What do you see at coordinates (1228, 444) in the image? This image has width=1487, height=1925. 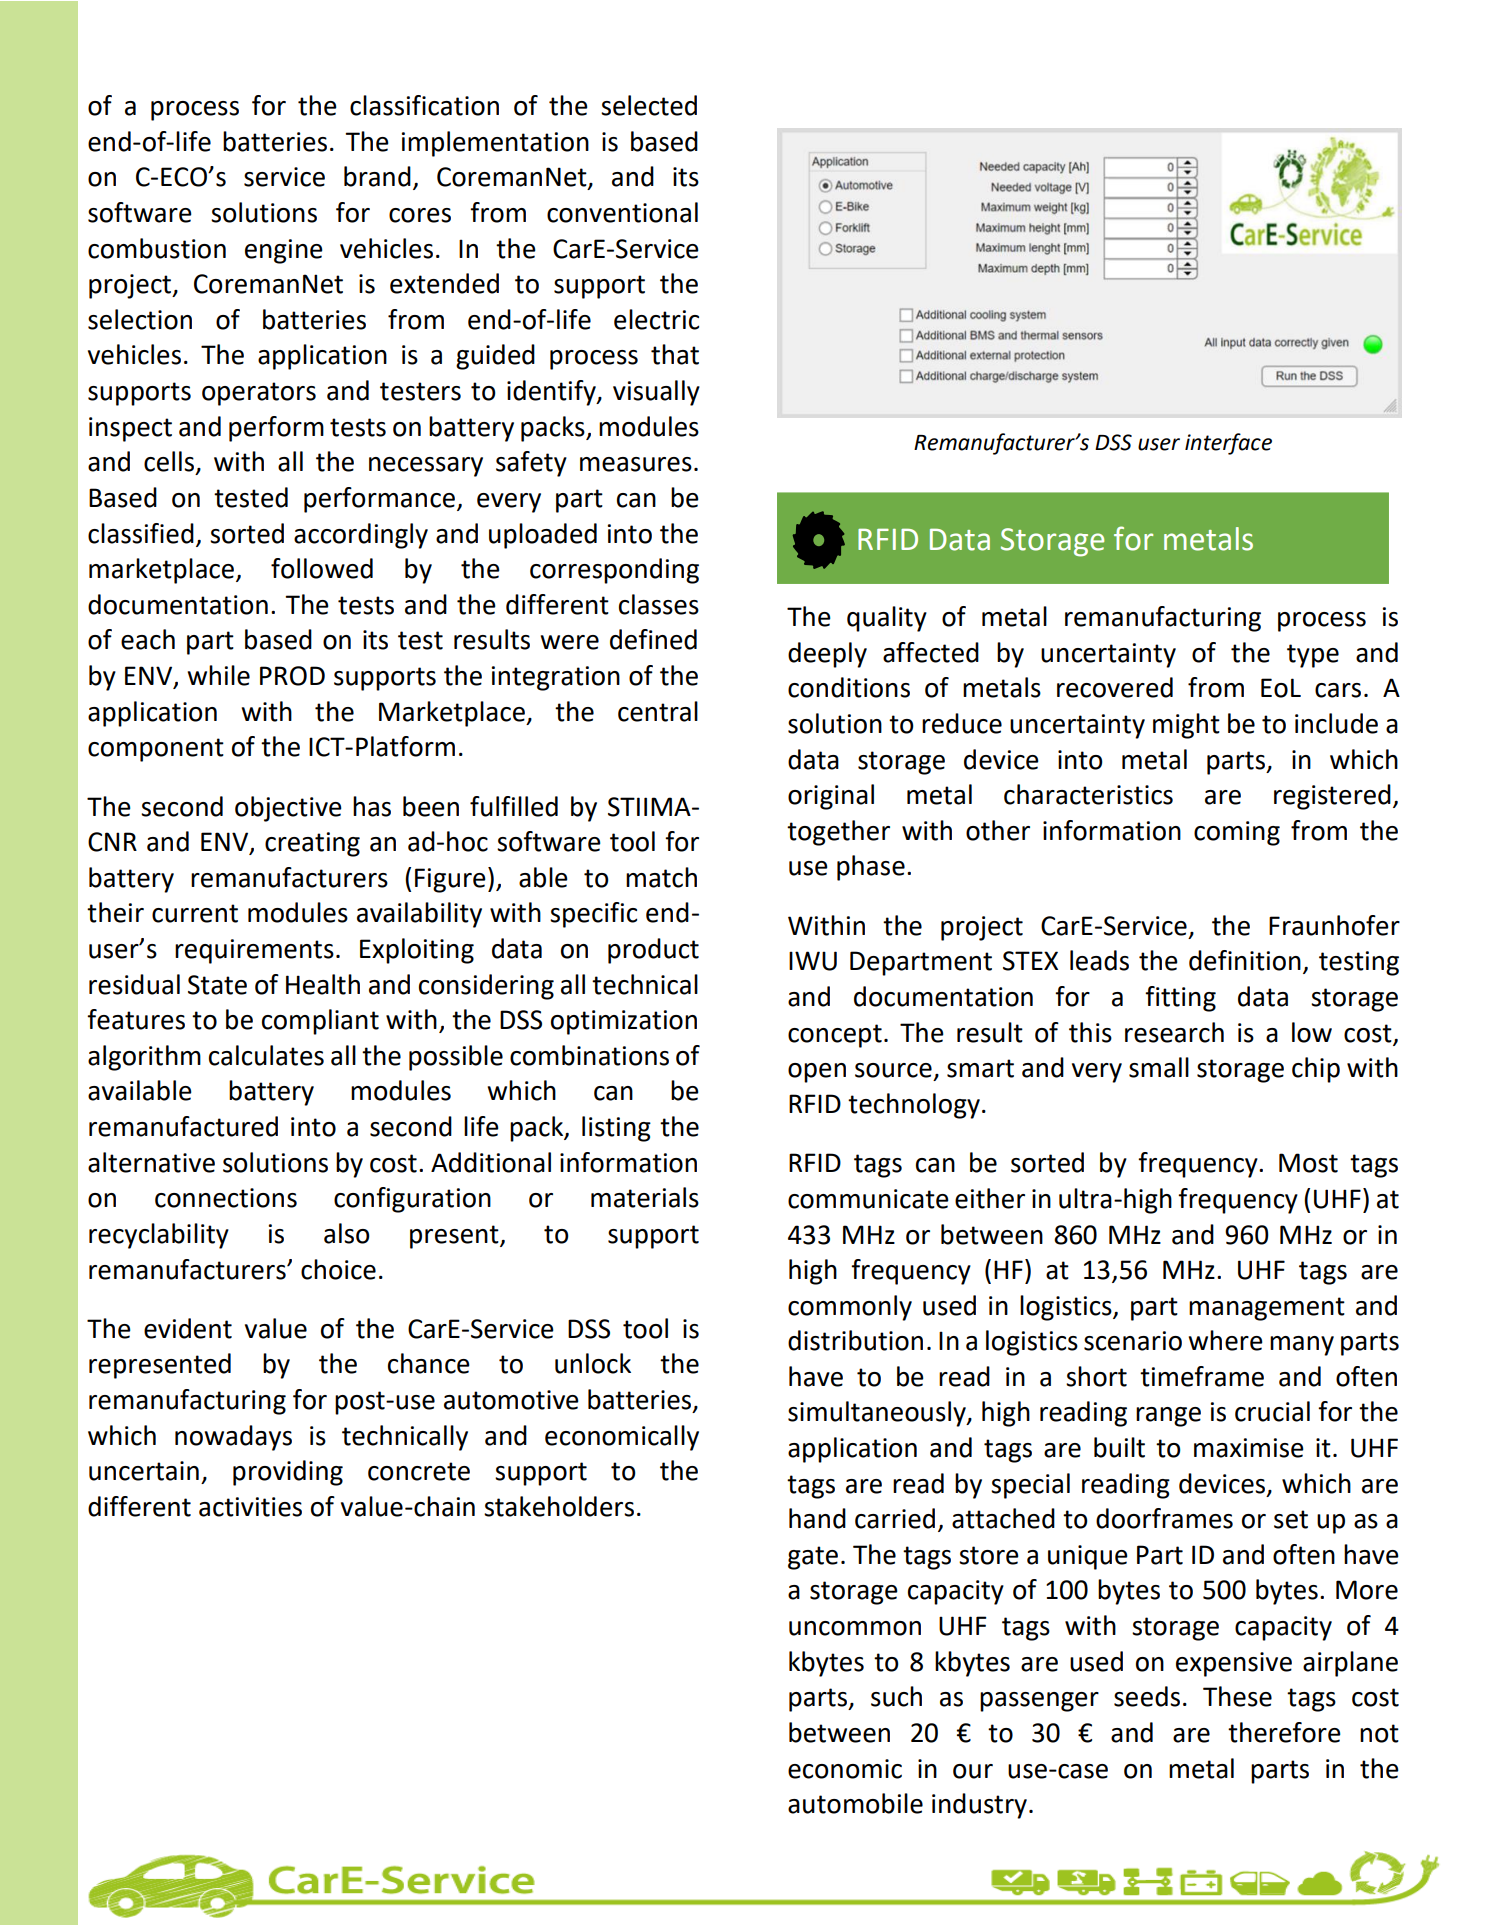 I see `interface` at bounding box center [1228, 444].
